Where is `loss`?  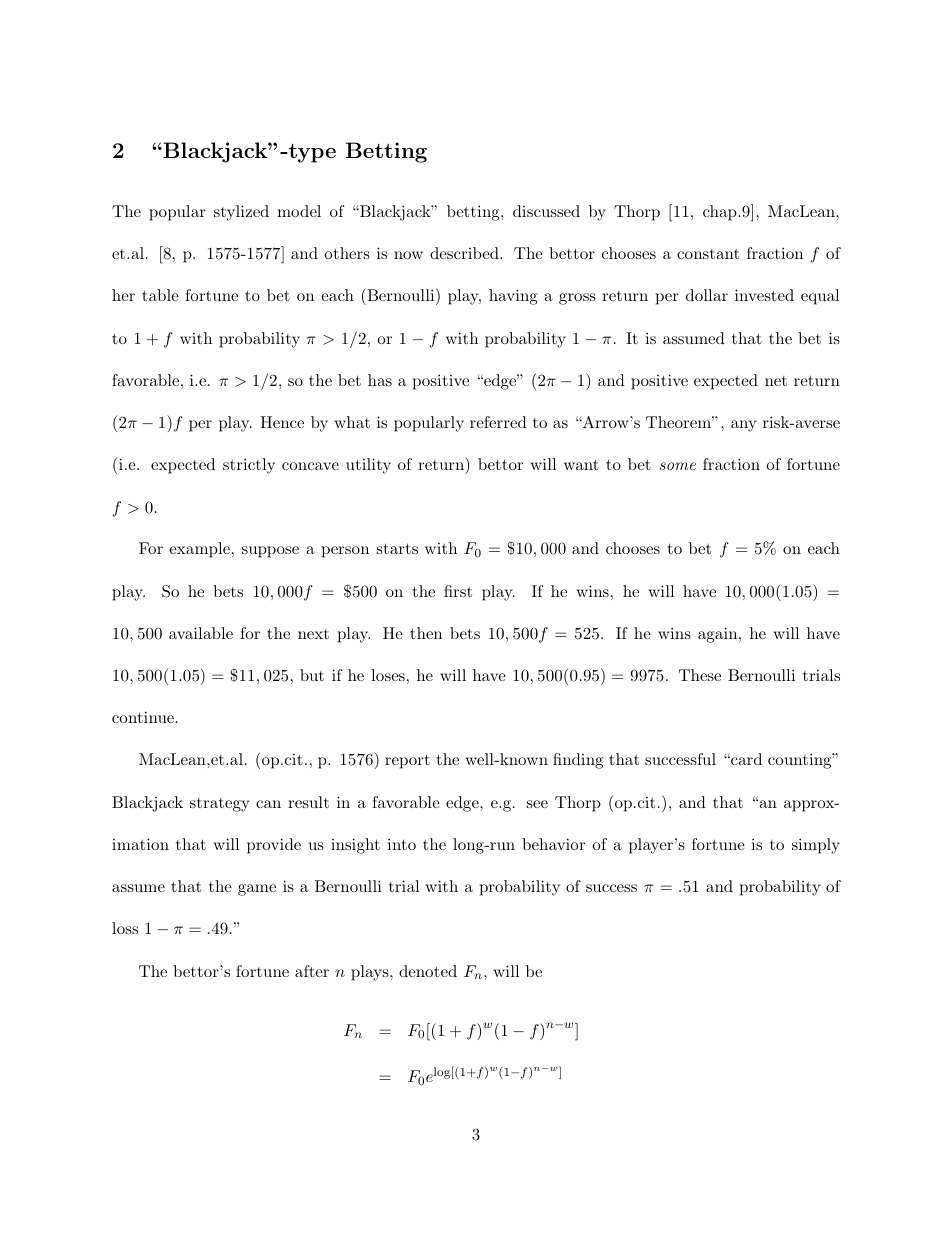 loss is located at coordinates (125, 928).
